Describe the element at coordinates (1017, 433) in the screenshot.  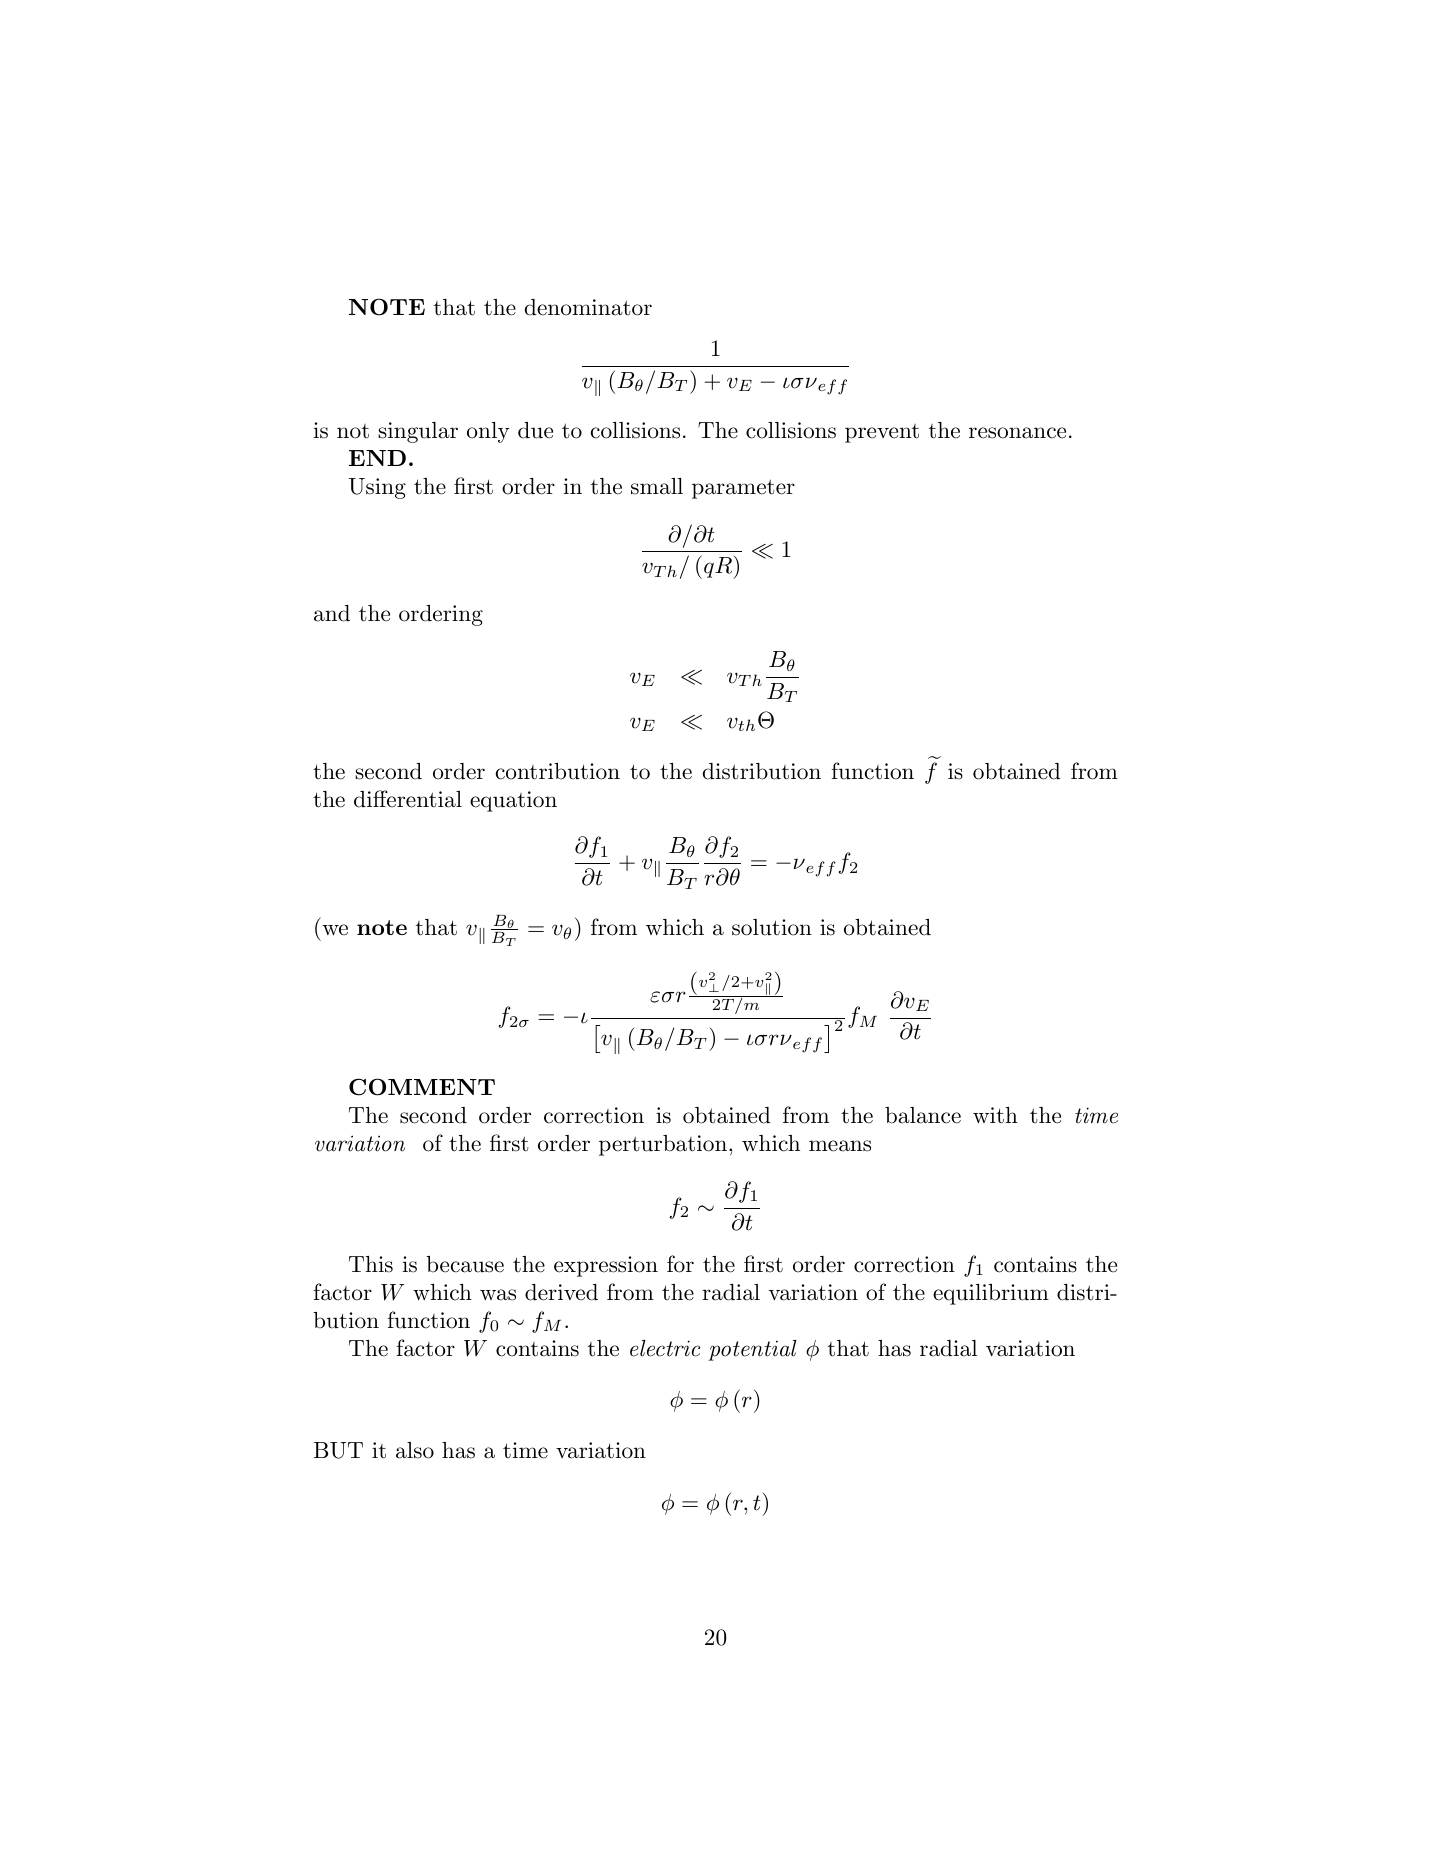
I see `resonance` at that location.
